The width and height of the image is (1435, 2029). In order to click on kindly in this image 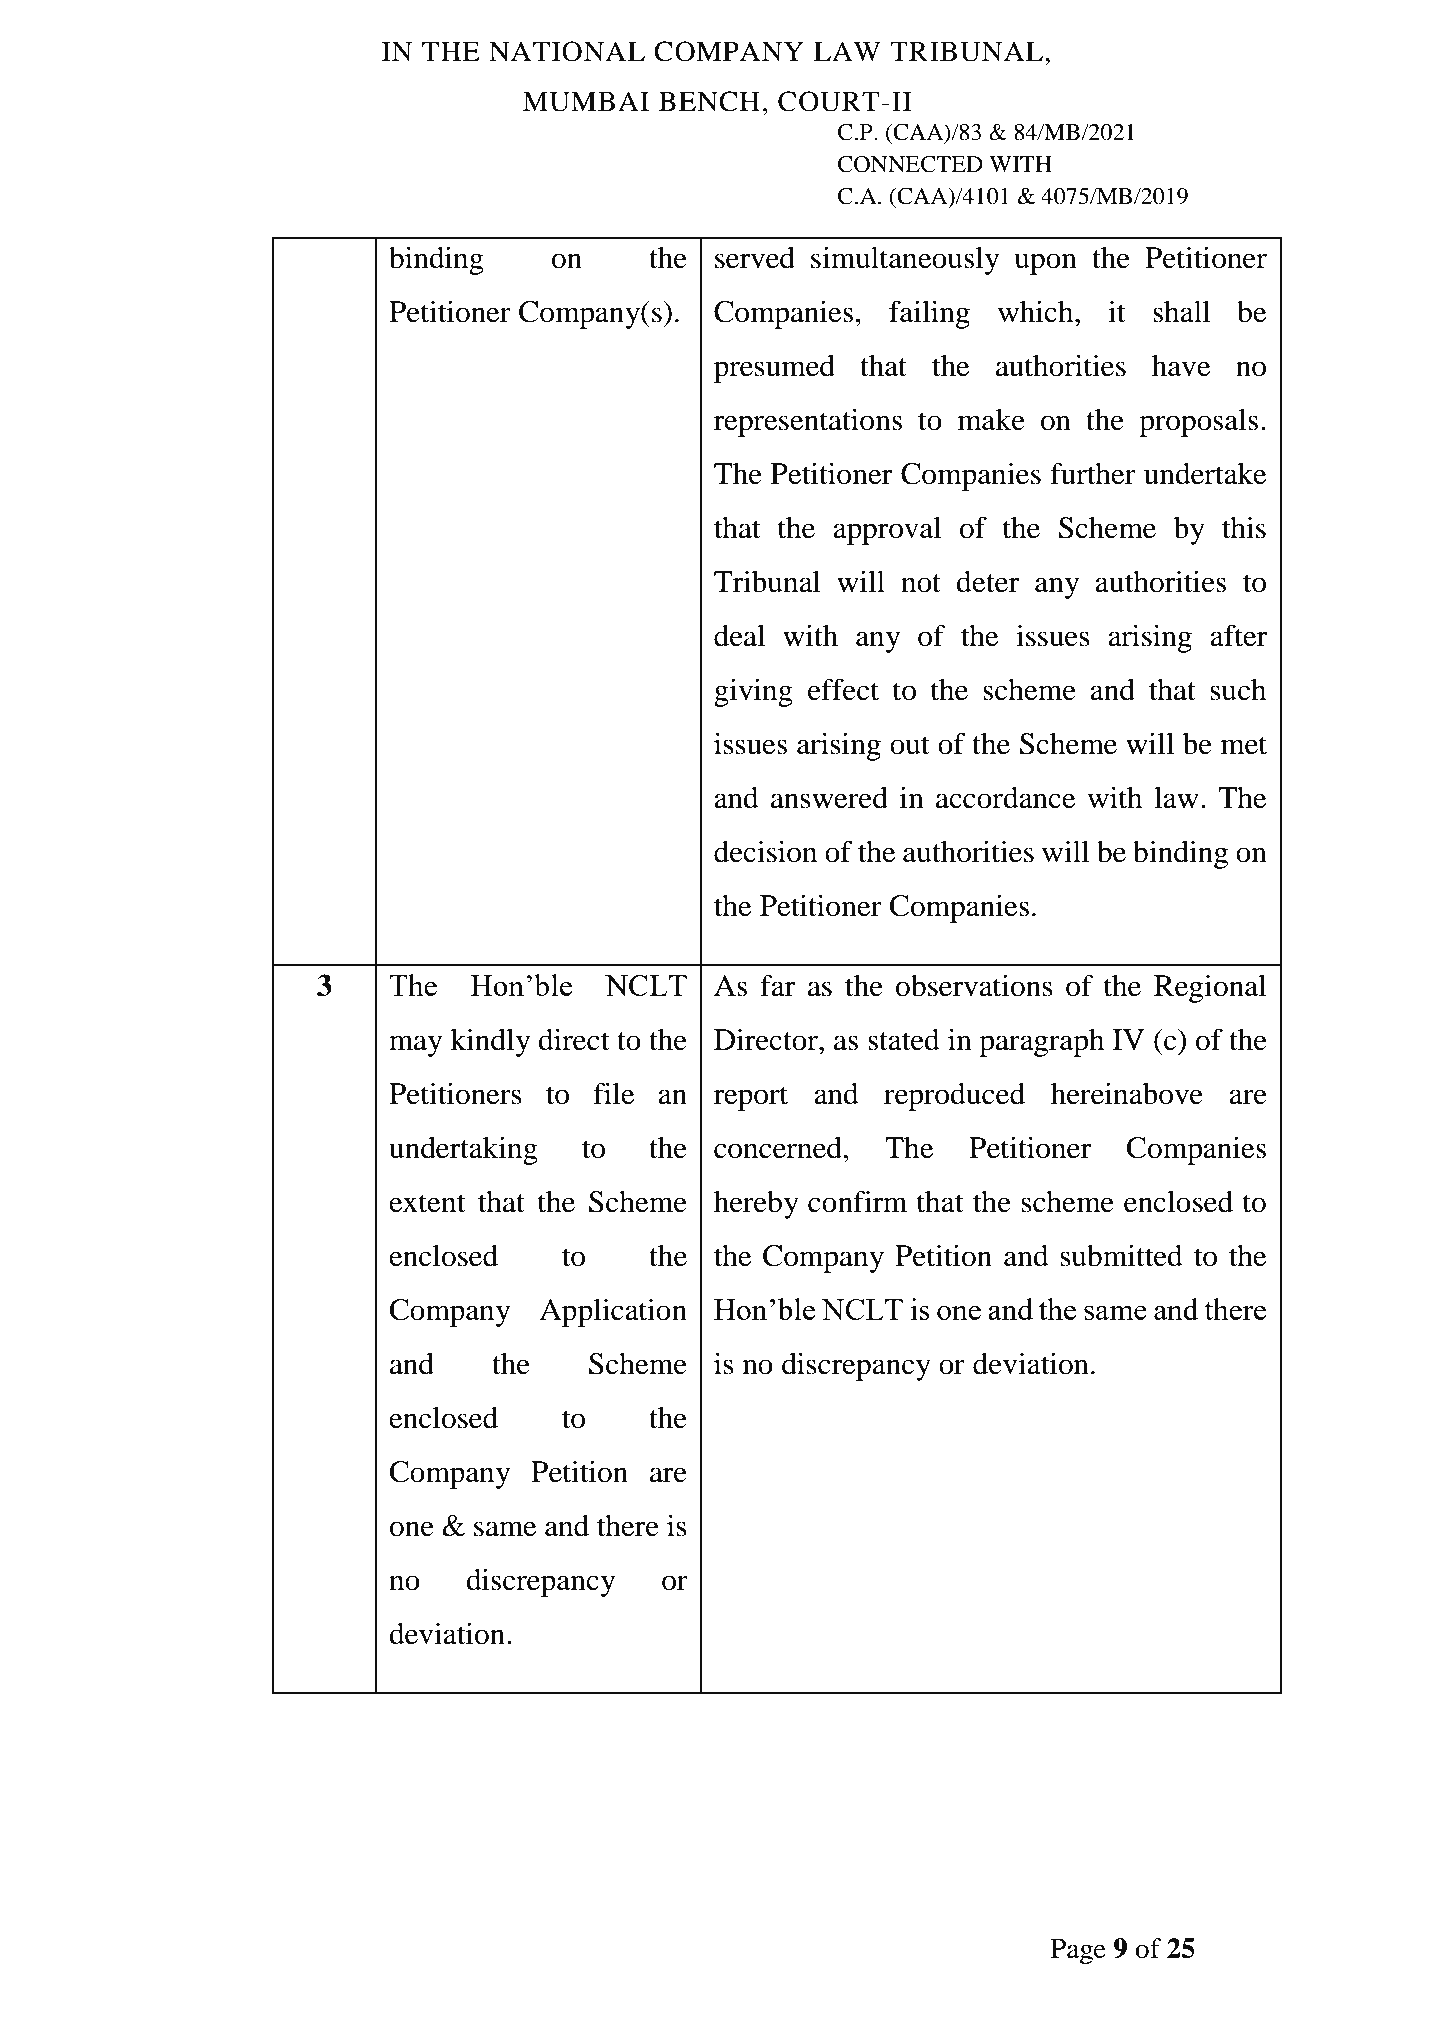, I will do `click(490, 1042)`.
